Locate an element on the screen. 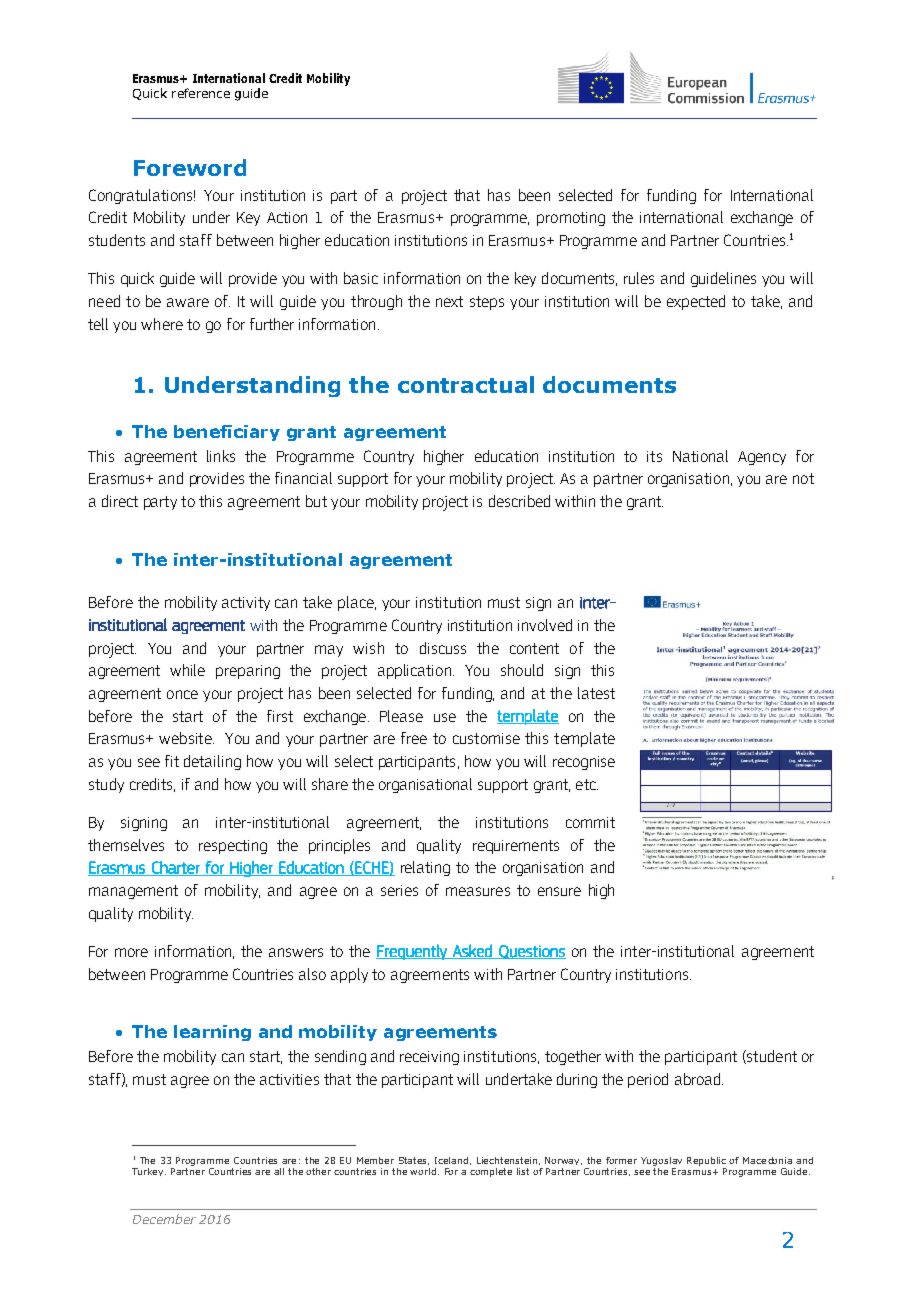  reference is located at coordinates (201, 93).
